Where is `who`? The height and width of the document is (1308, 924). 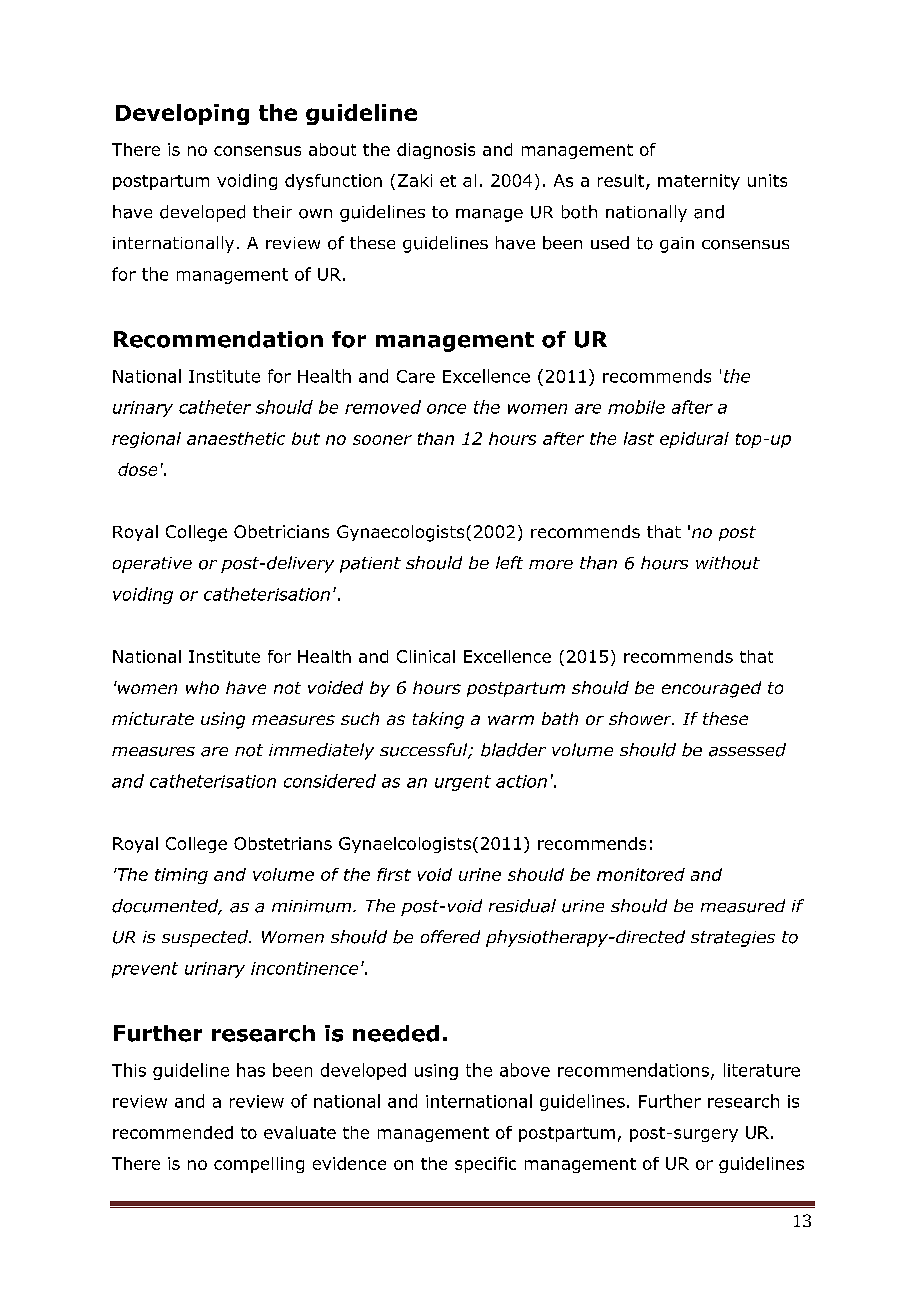
who is located at coordinates (202, 687).
